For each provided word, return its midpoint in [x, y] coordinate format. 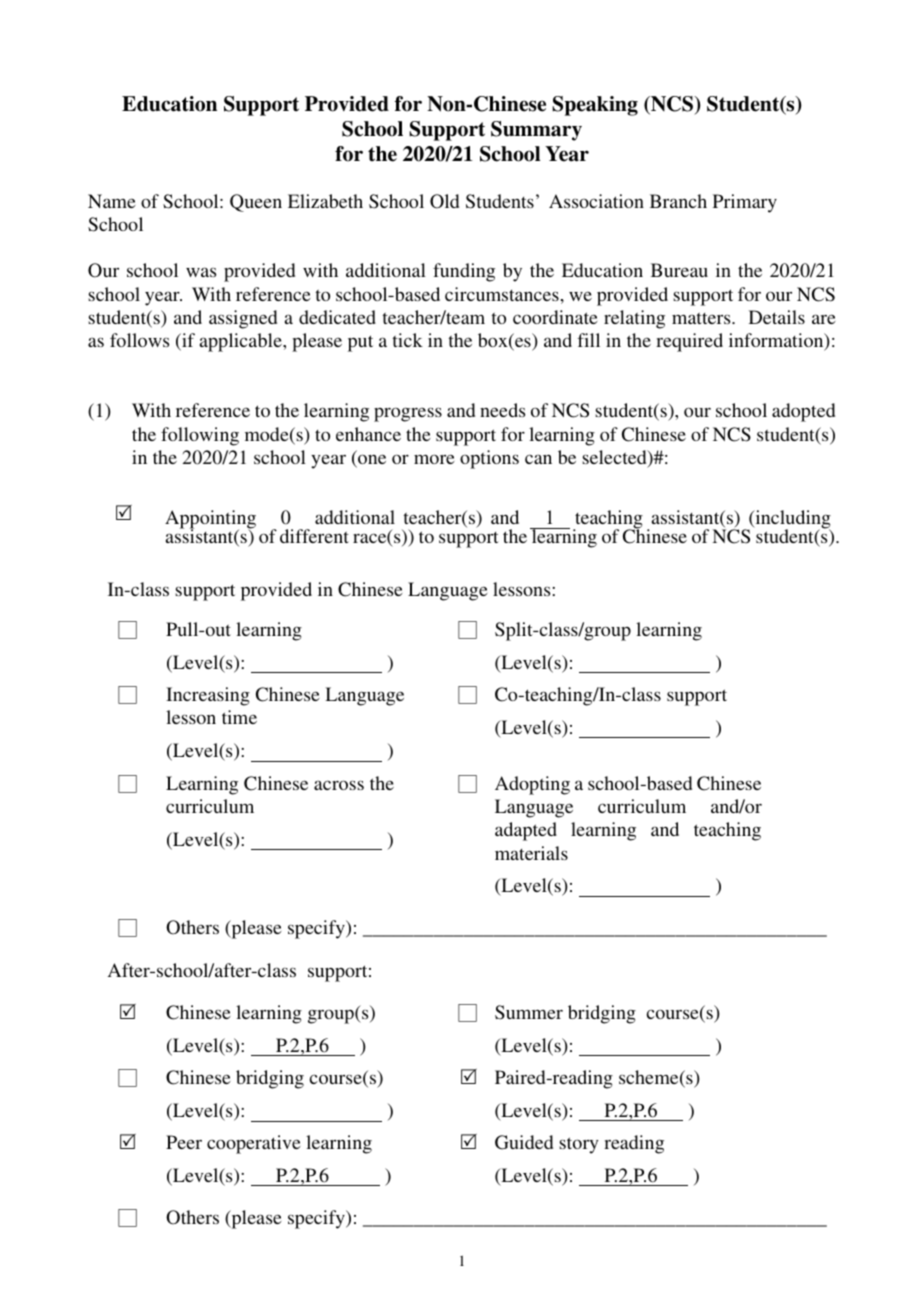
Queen [256, 203]
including [792, 520]
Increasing [208, 696]
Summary [536, 131]
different [314, 536]
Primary [745, 203]
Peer [184, 1142]
